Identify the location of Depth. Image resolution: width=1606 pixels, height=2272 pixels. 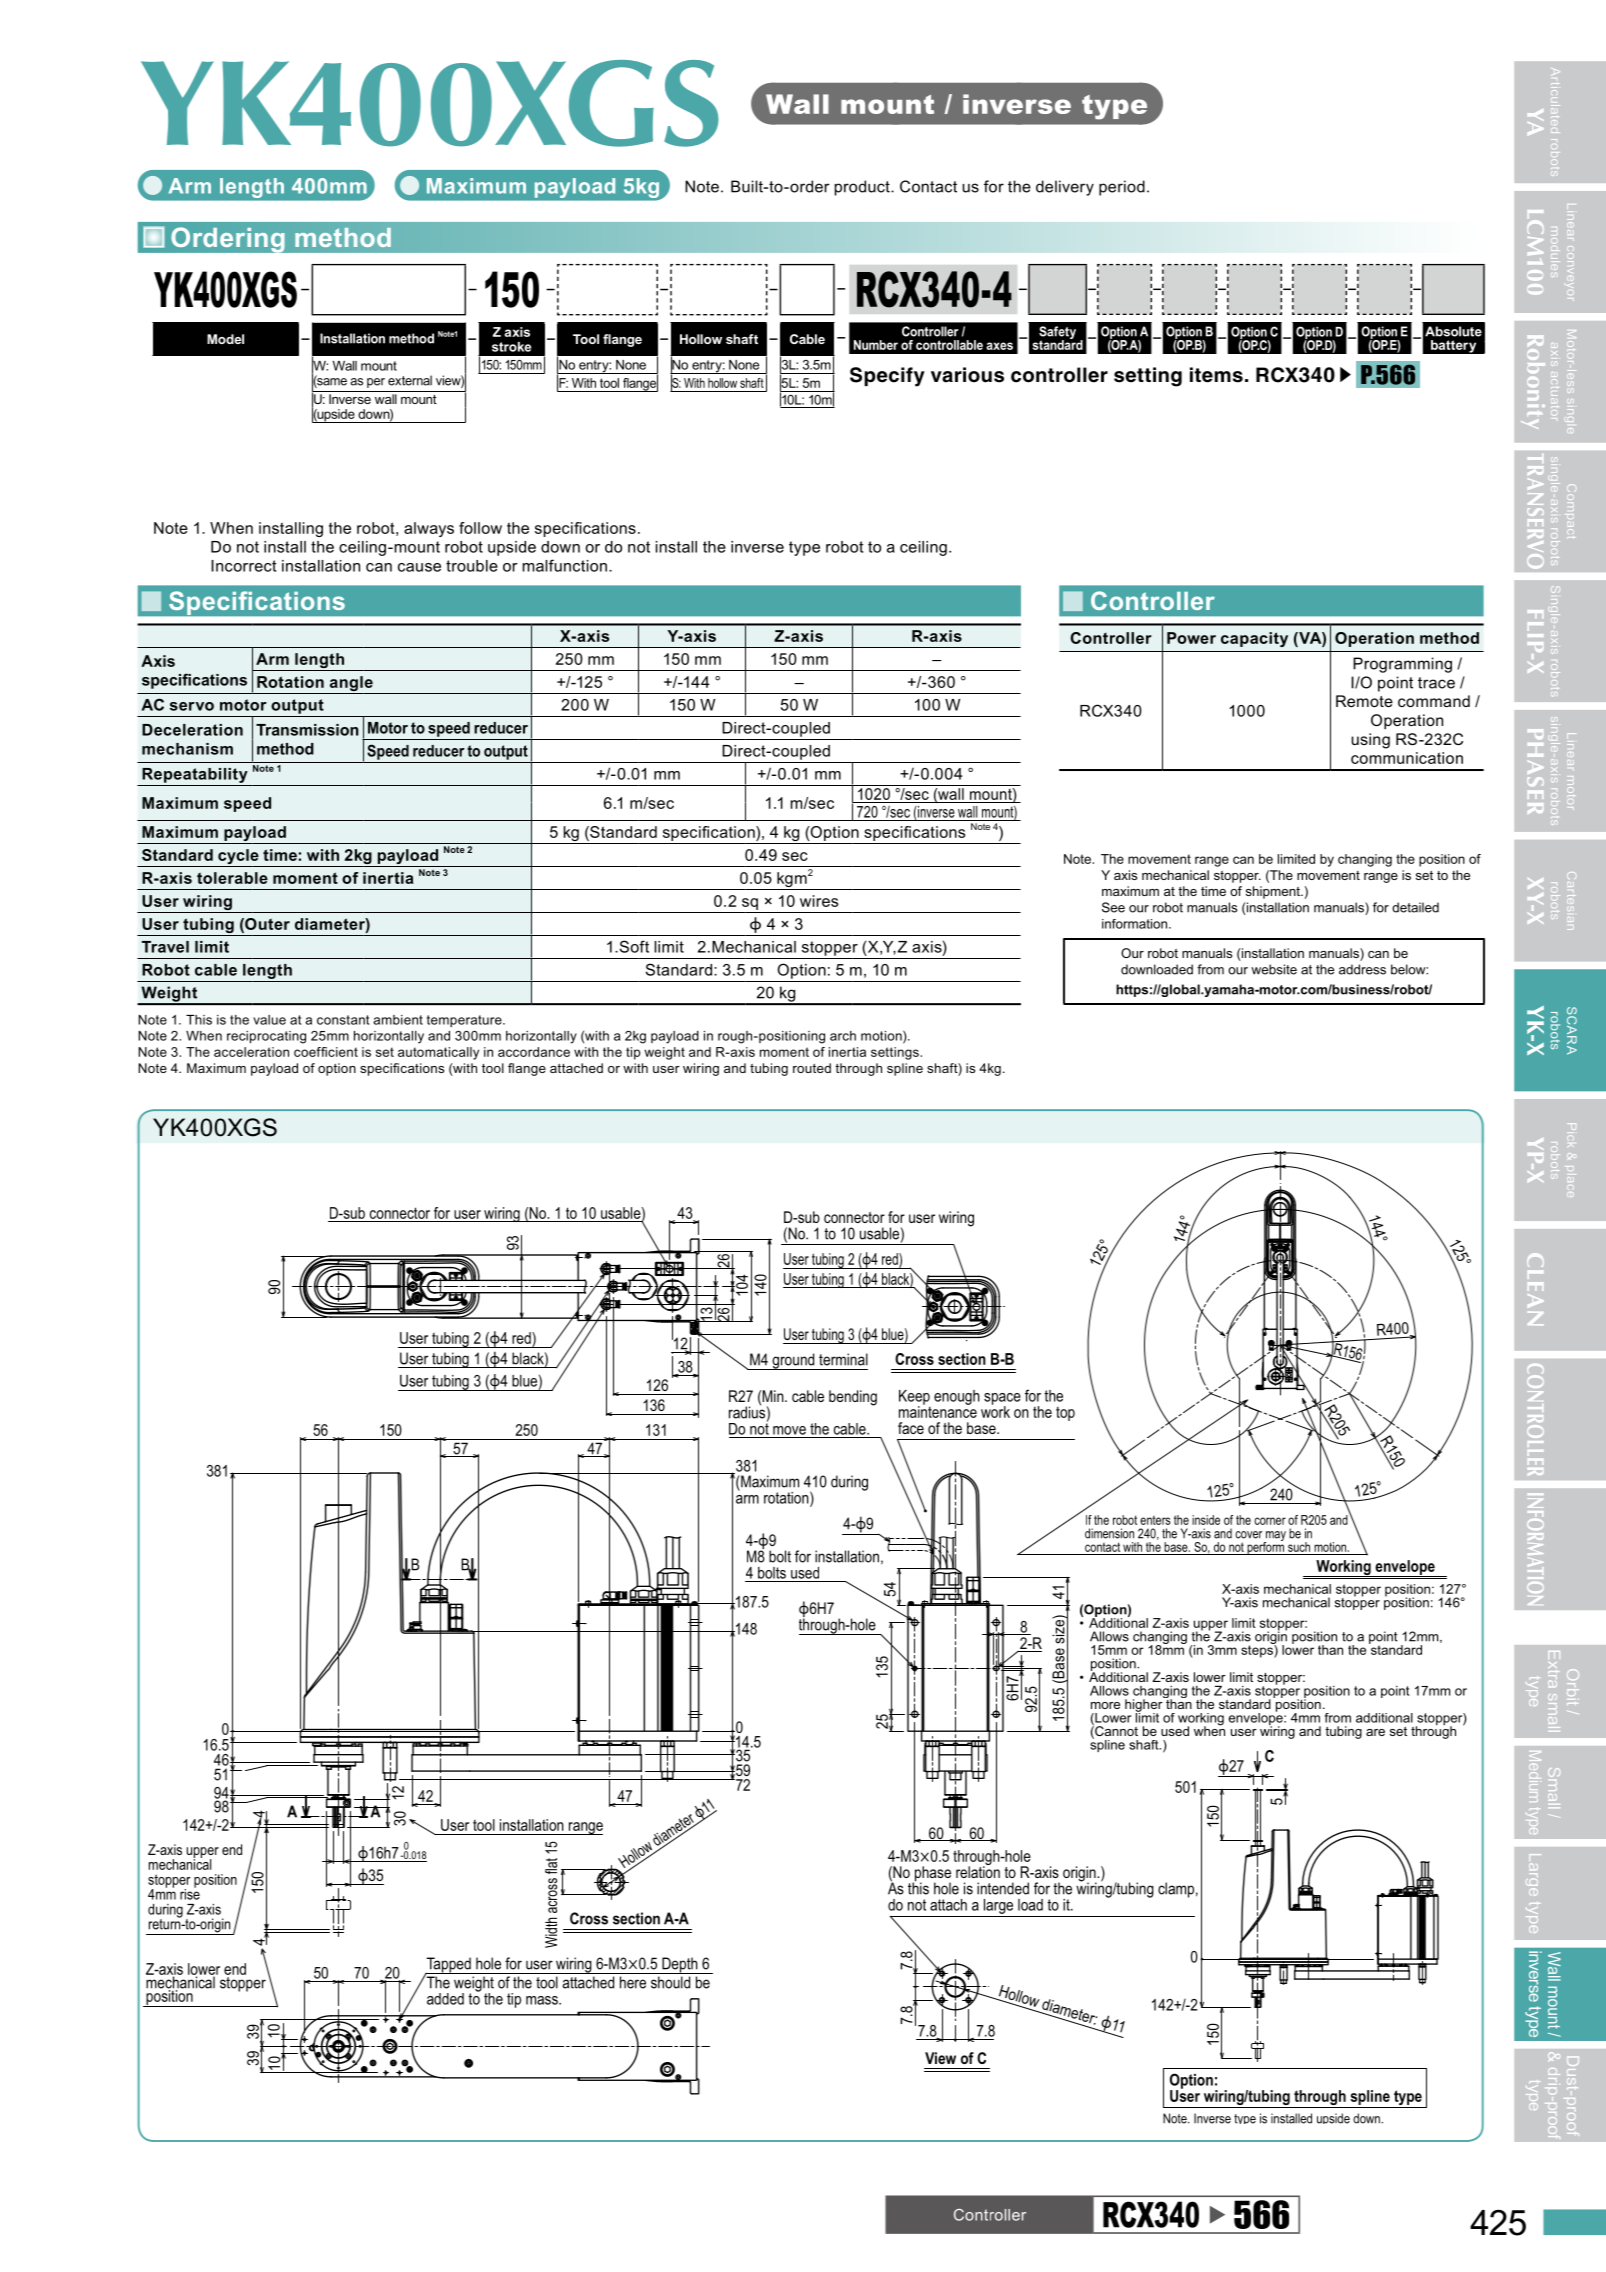
(680, 1965).
